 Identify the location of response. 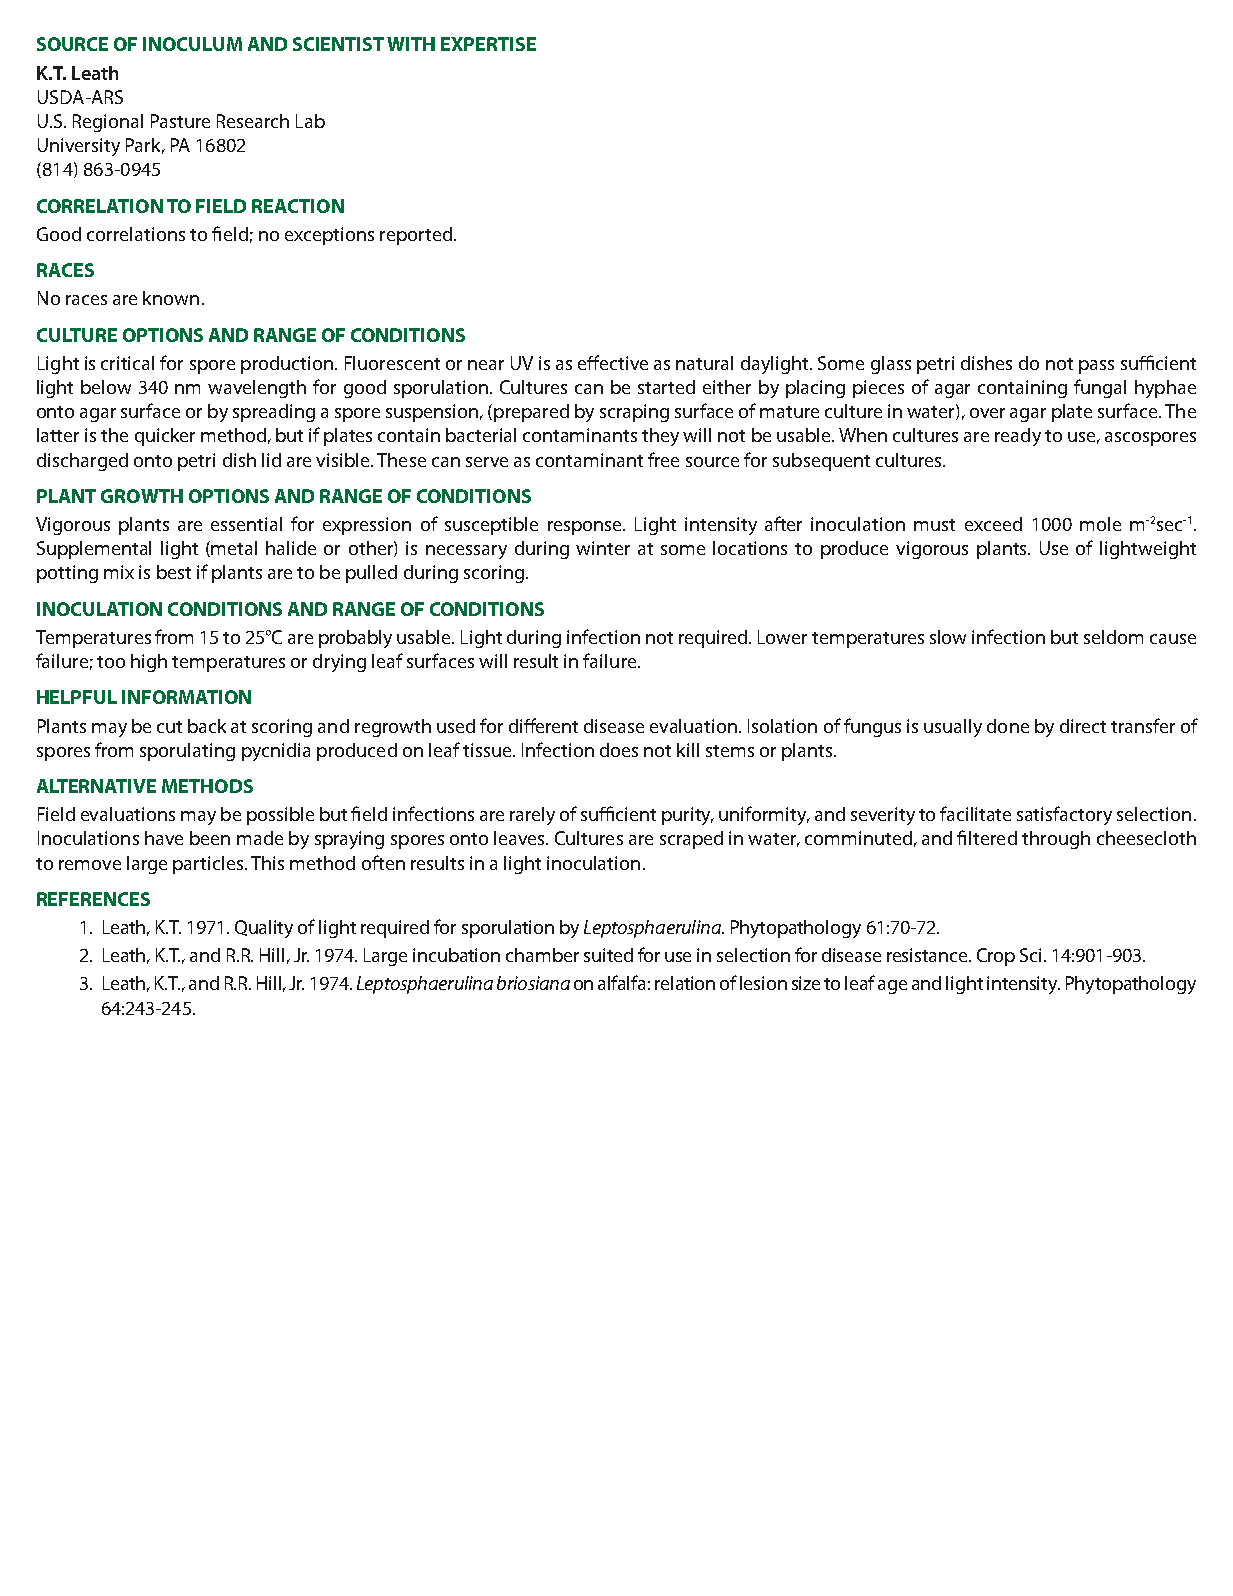
(586, 528).
